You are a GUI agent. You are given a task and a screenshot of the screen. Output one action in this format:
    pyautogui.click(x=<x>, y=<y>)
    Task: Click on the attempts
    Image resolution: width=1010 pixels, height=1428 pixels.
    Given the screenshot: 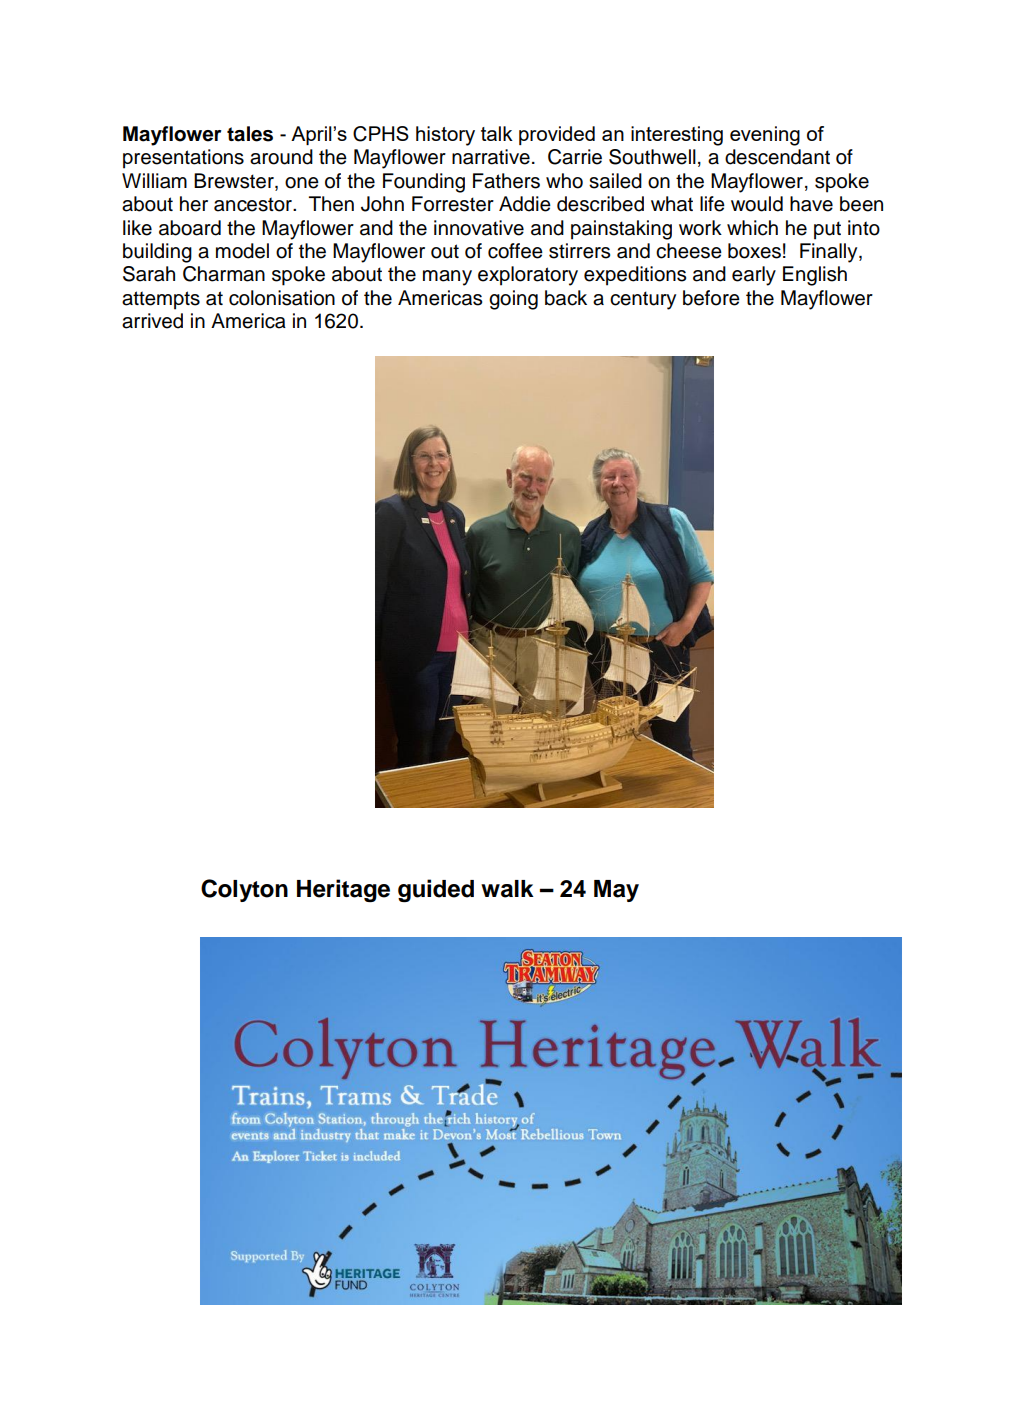 What is the action you would take?
    pyautogui.click(x=161, y=300)
